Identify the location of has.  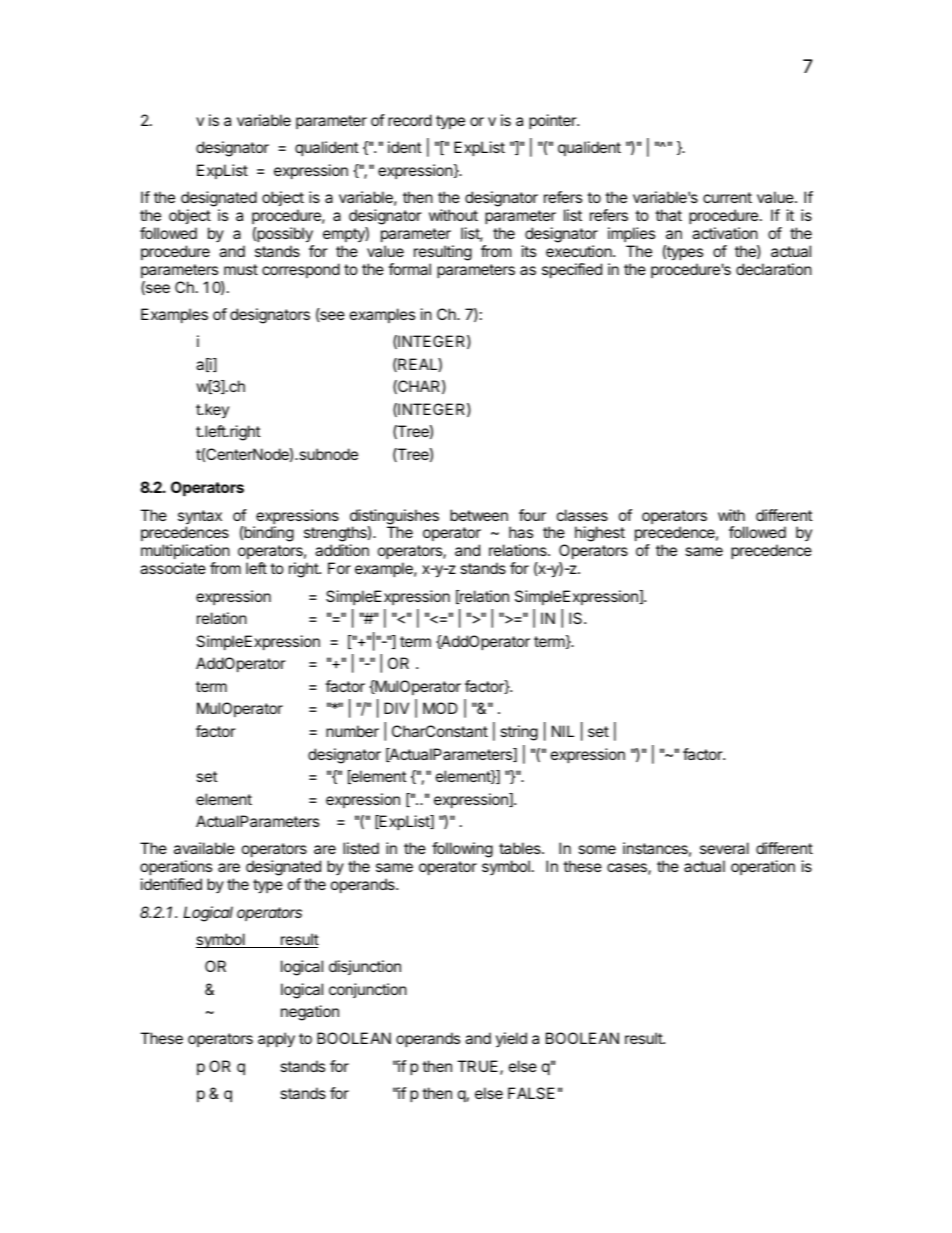
(521, 532).
